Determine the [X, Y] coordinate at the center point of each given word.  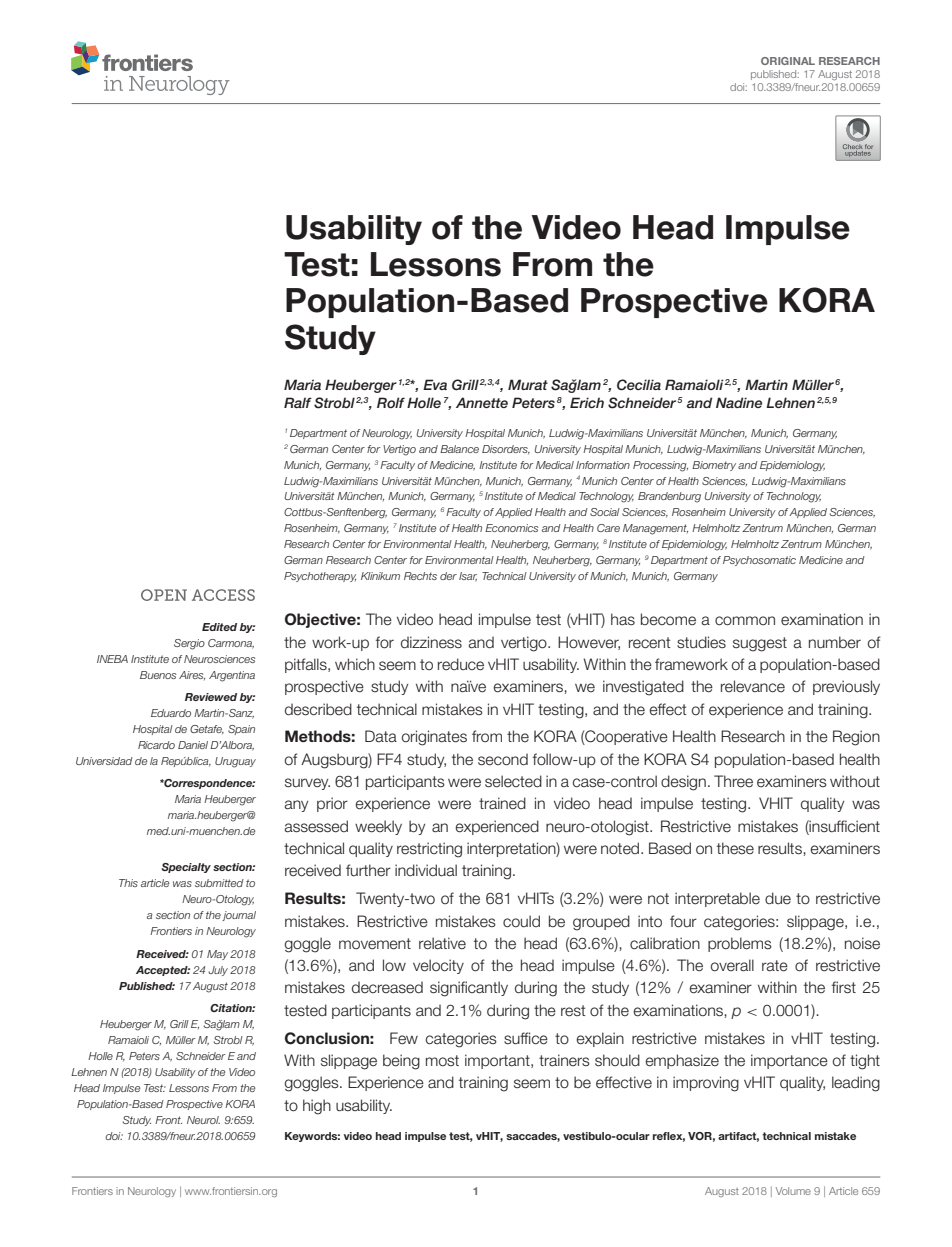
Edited [219, 627]
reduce [461, 664]
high [317, 1107]
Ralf [298, 402]
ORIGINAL [788, 61]
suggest [760, 644]
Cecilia [639, 385]
